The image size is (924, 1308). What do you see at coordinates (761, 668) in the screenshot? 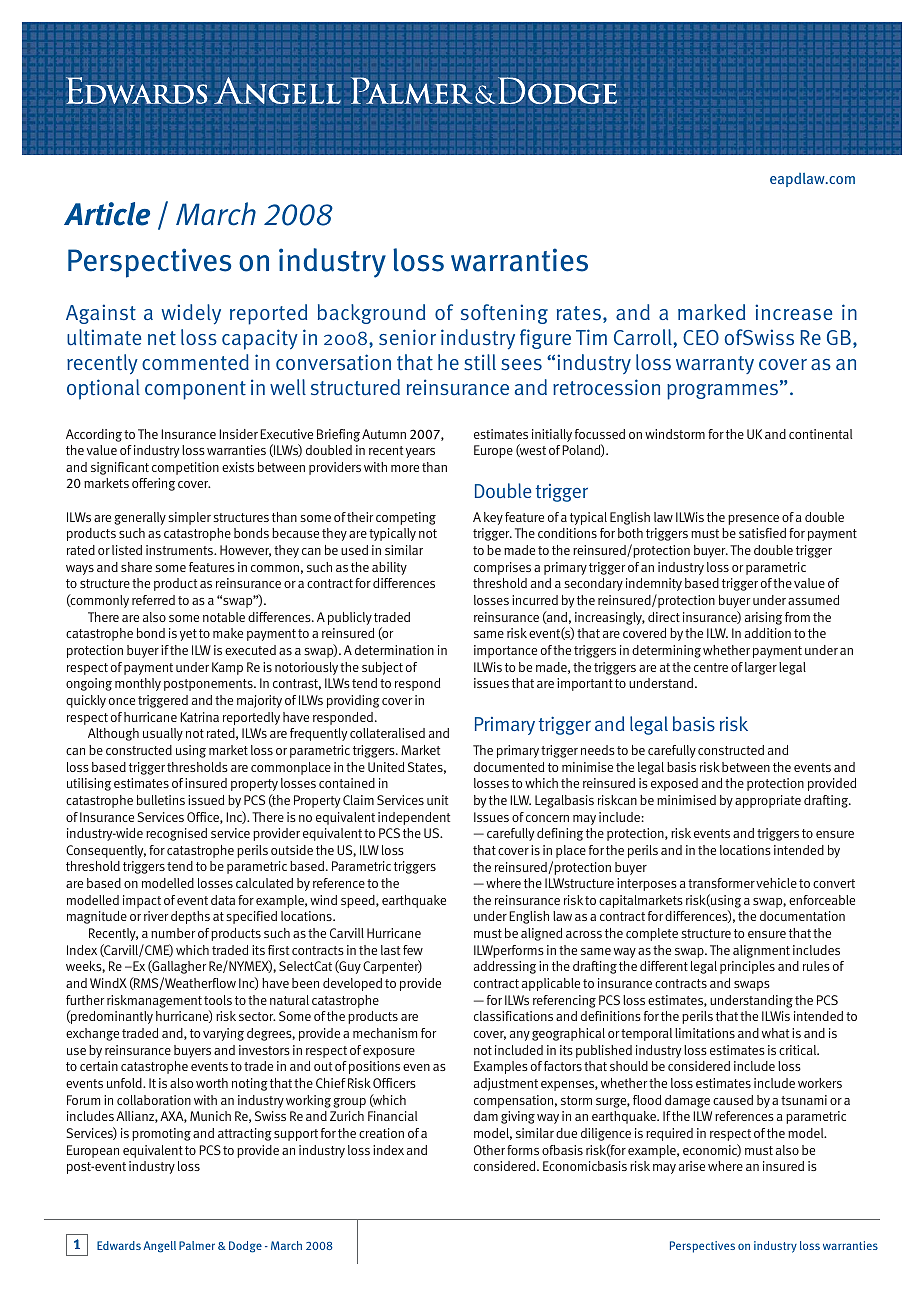
I see `larger` at bounding box center [761, 668].
